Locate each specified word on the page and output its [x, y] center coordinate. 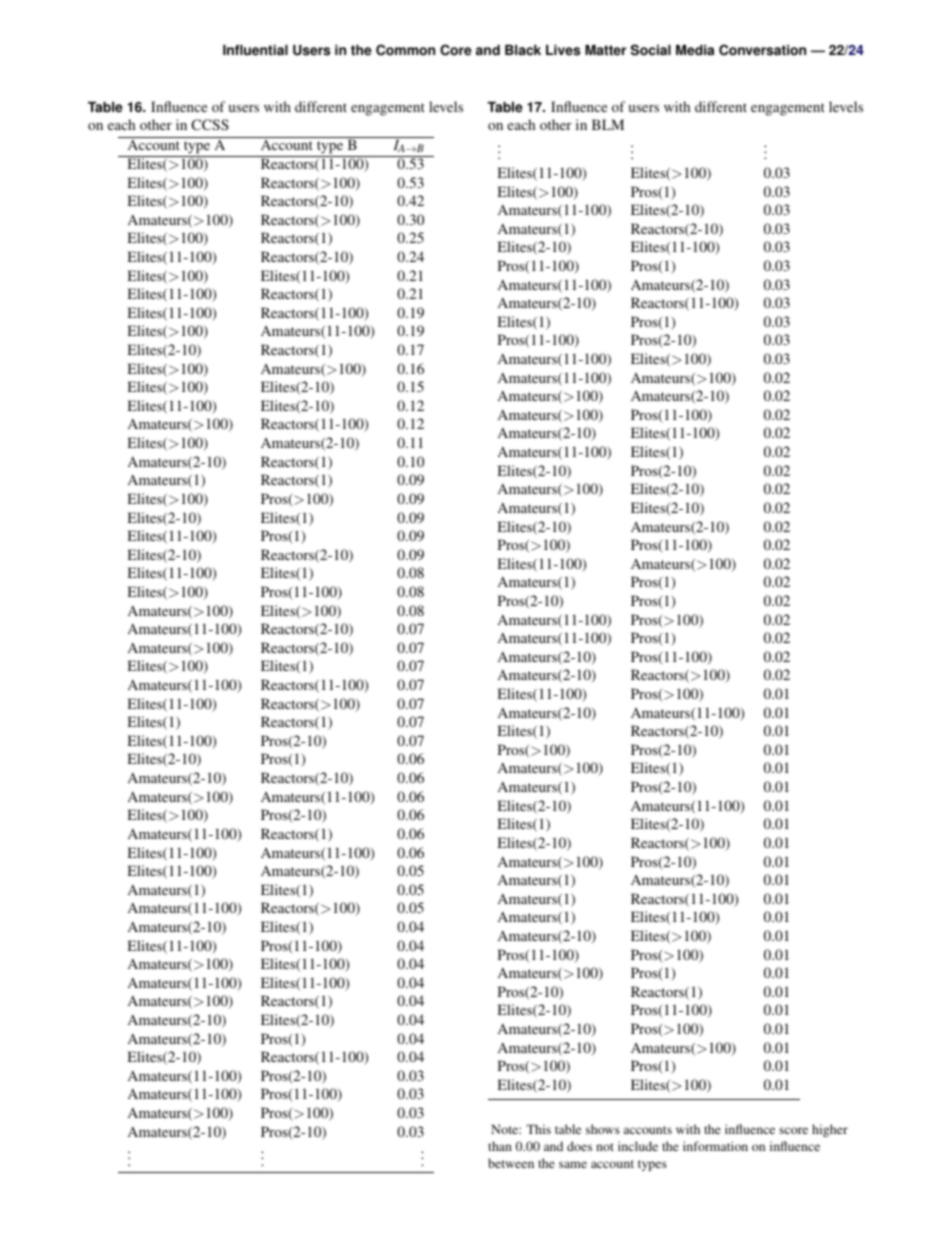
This [538, 1129]
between [511, 1163]
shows [603, 1129]
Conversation [762, 50]
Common [405, 50]
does [579, 1146]
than [500, 1146]
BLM [608, 124]
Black [523, 50]
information [715, 1146]
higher [830, 1130]
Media [695, 50]
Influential [255, 50]
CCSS [210, 124]
